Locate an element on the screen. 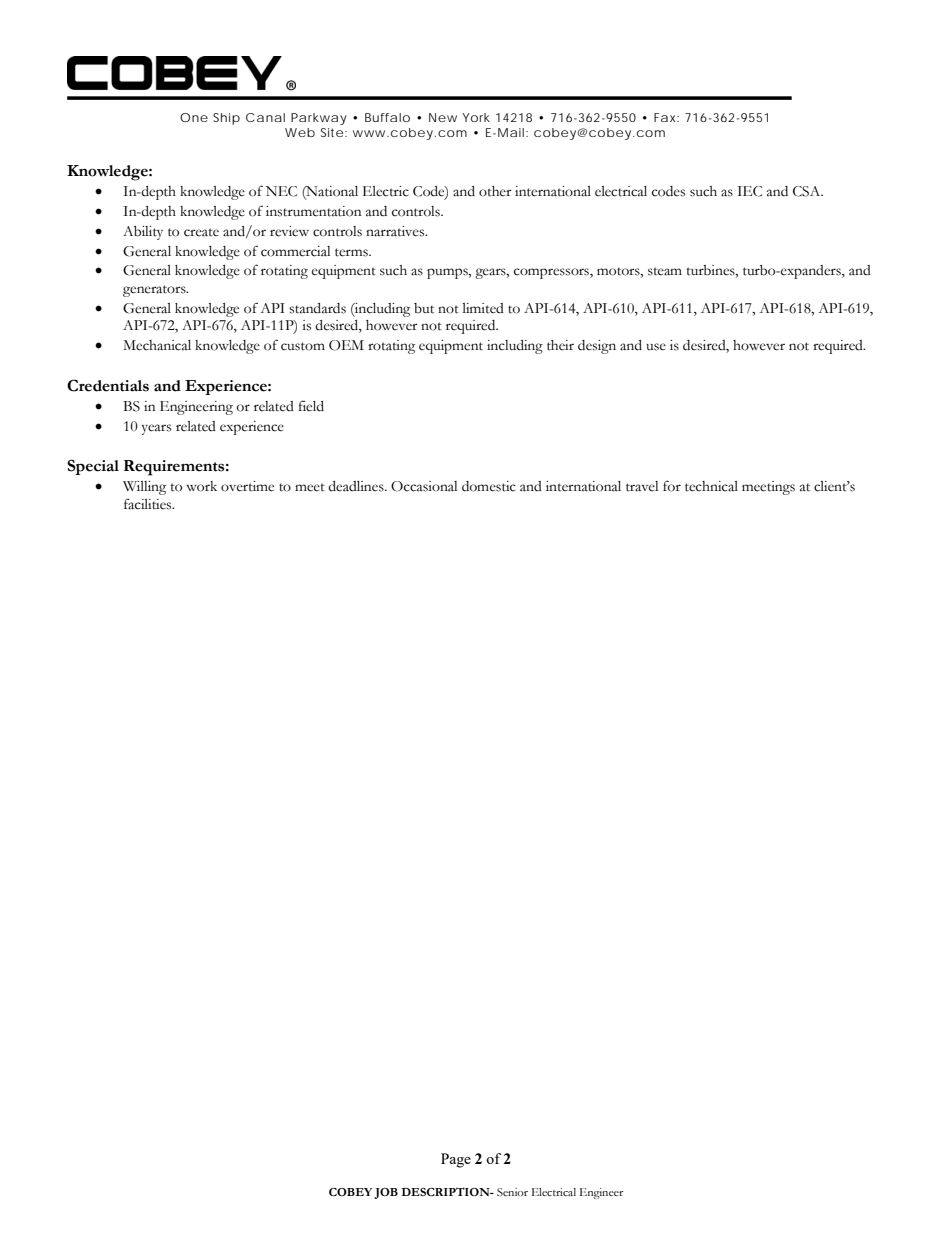  for is located at coordinates (672, 486).
